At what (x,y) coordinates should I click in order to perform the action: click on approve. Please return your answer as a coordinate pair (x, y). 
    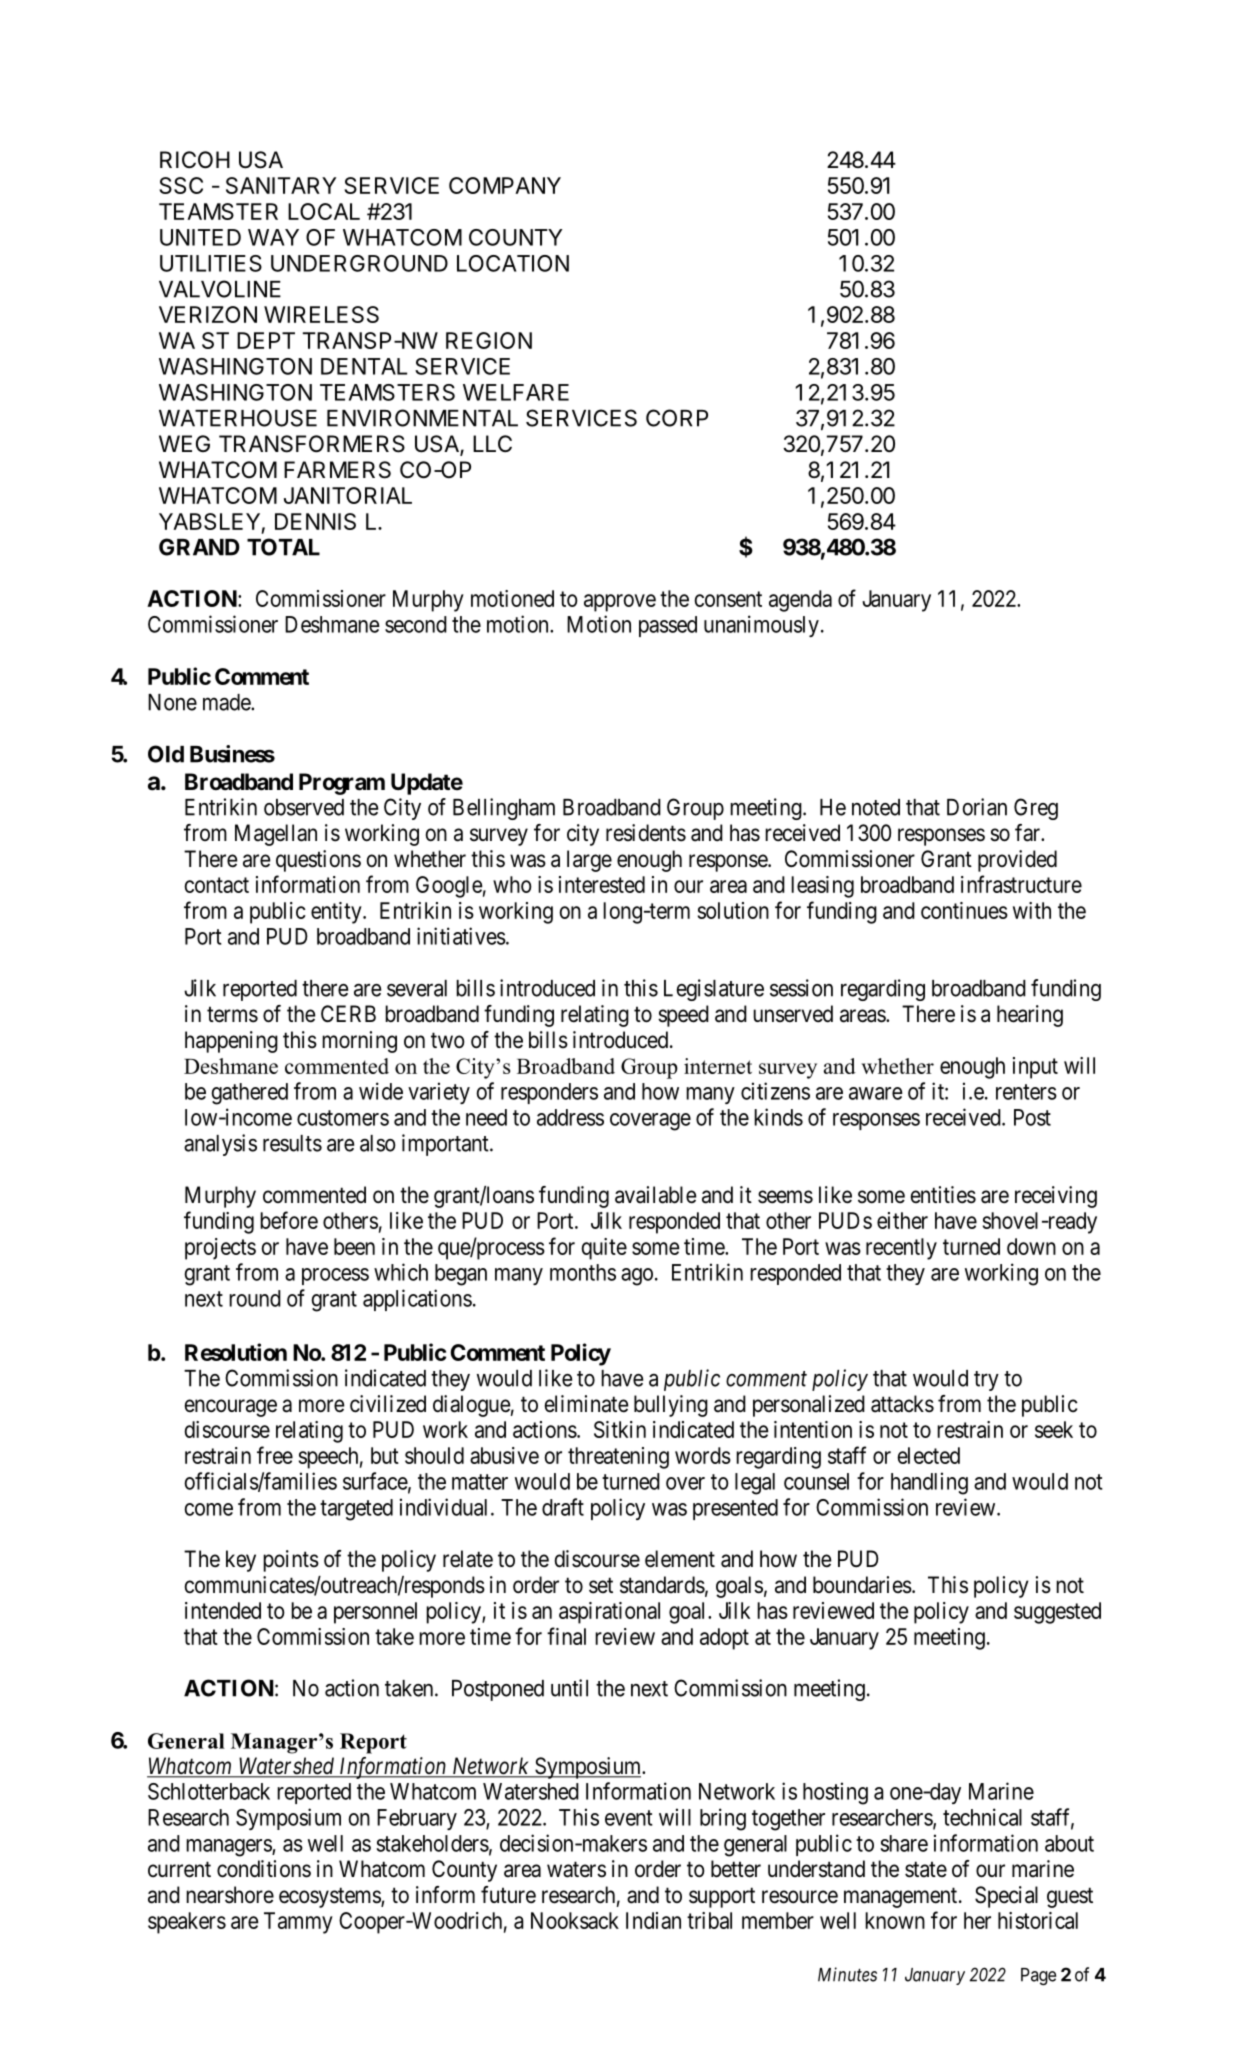
    Looking at the image, I should click on (620, 603).
